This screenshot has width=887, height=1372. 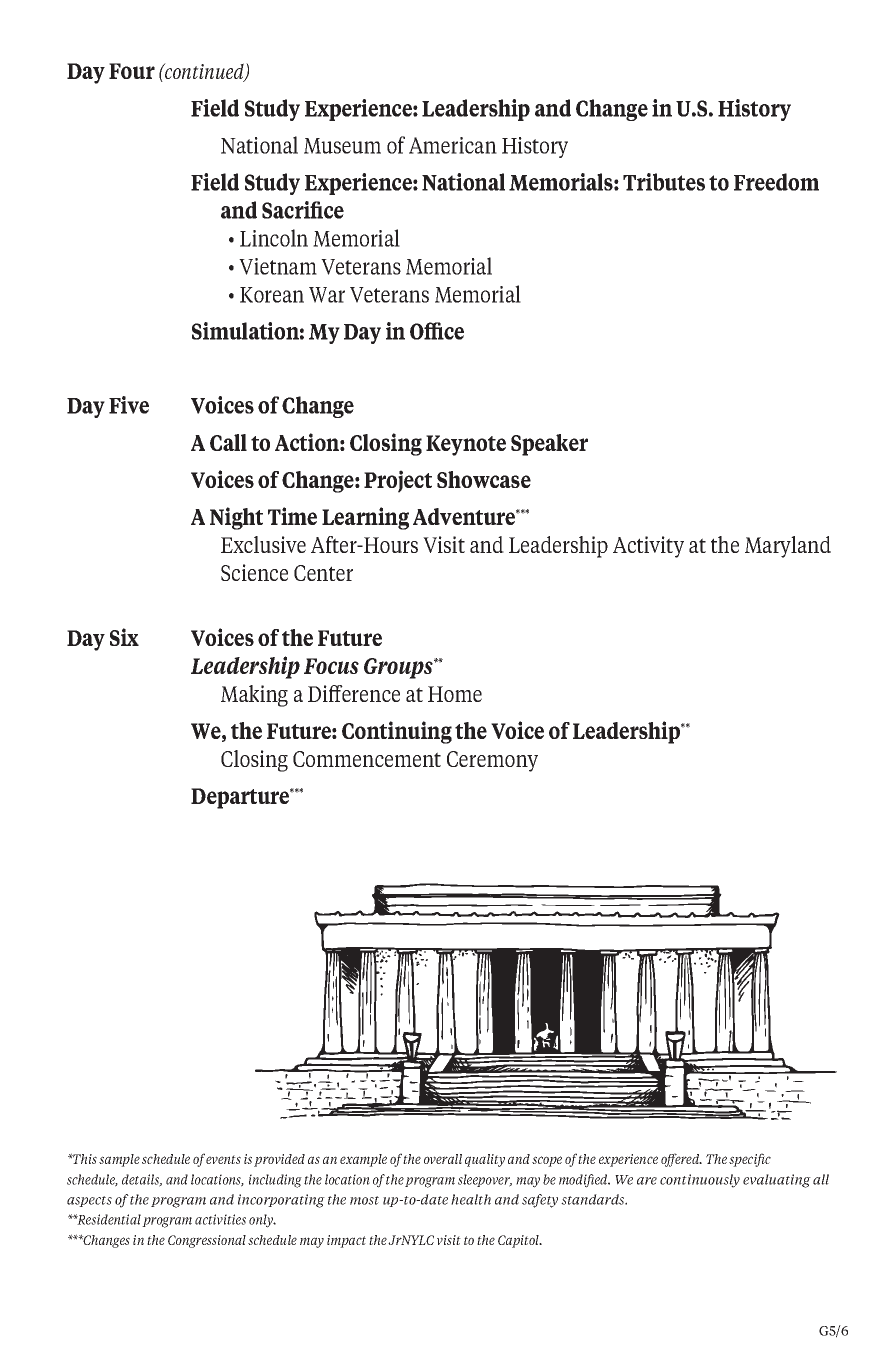 What do you see at coordinates (220, 1219) in the screenshot?
I see `activities` at bounding box center [220, 1219].
